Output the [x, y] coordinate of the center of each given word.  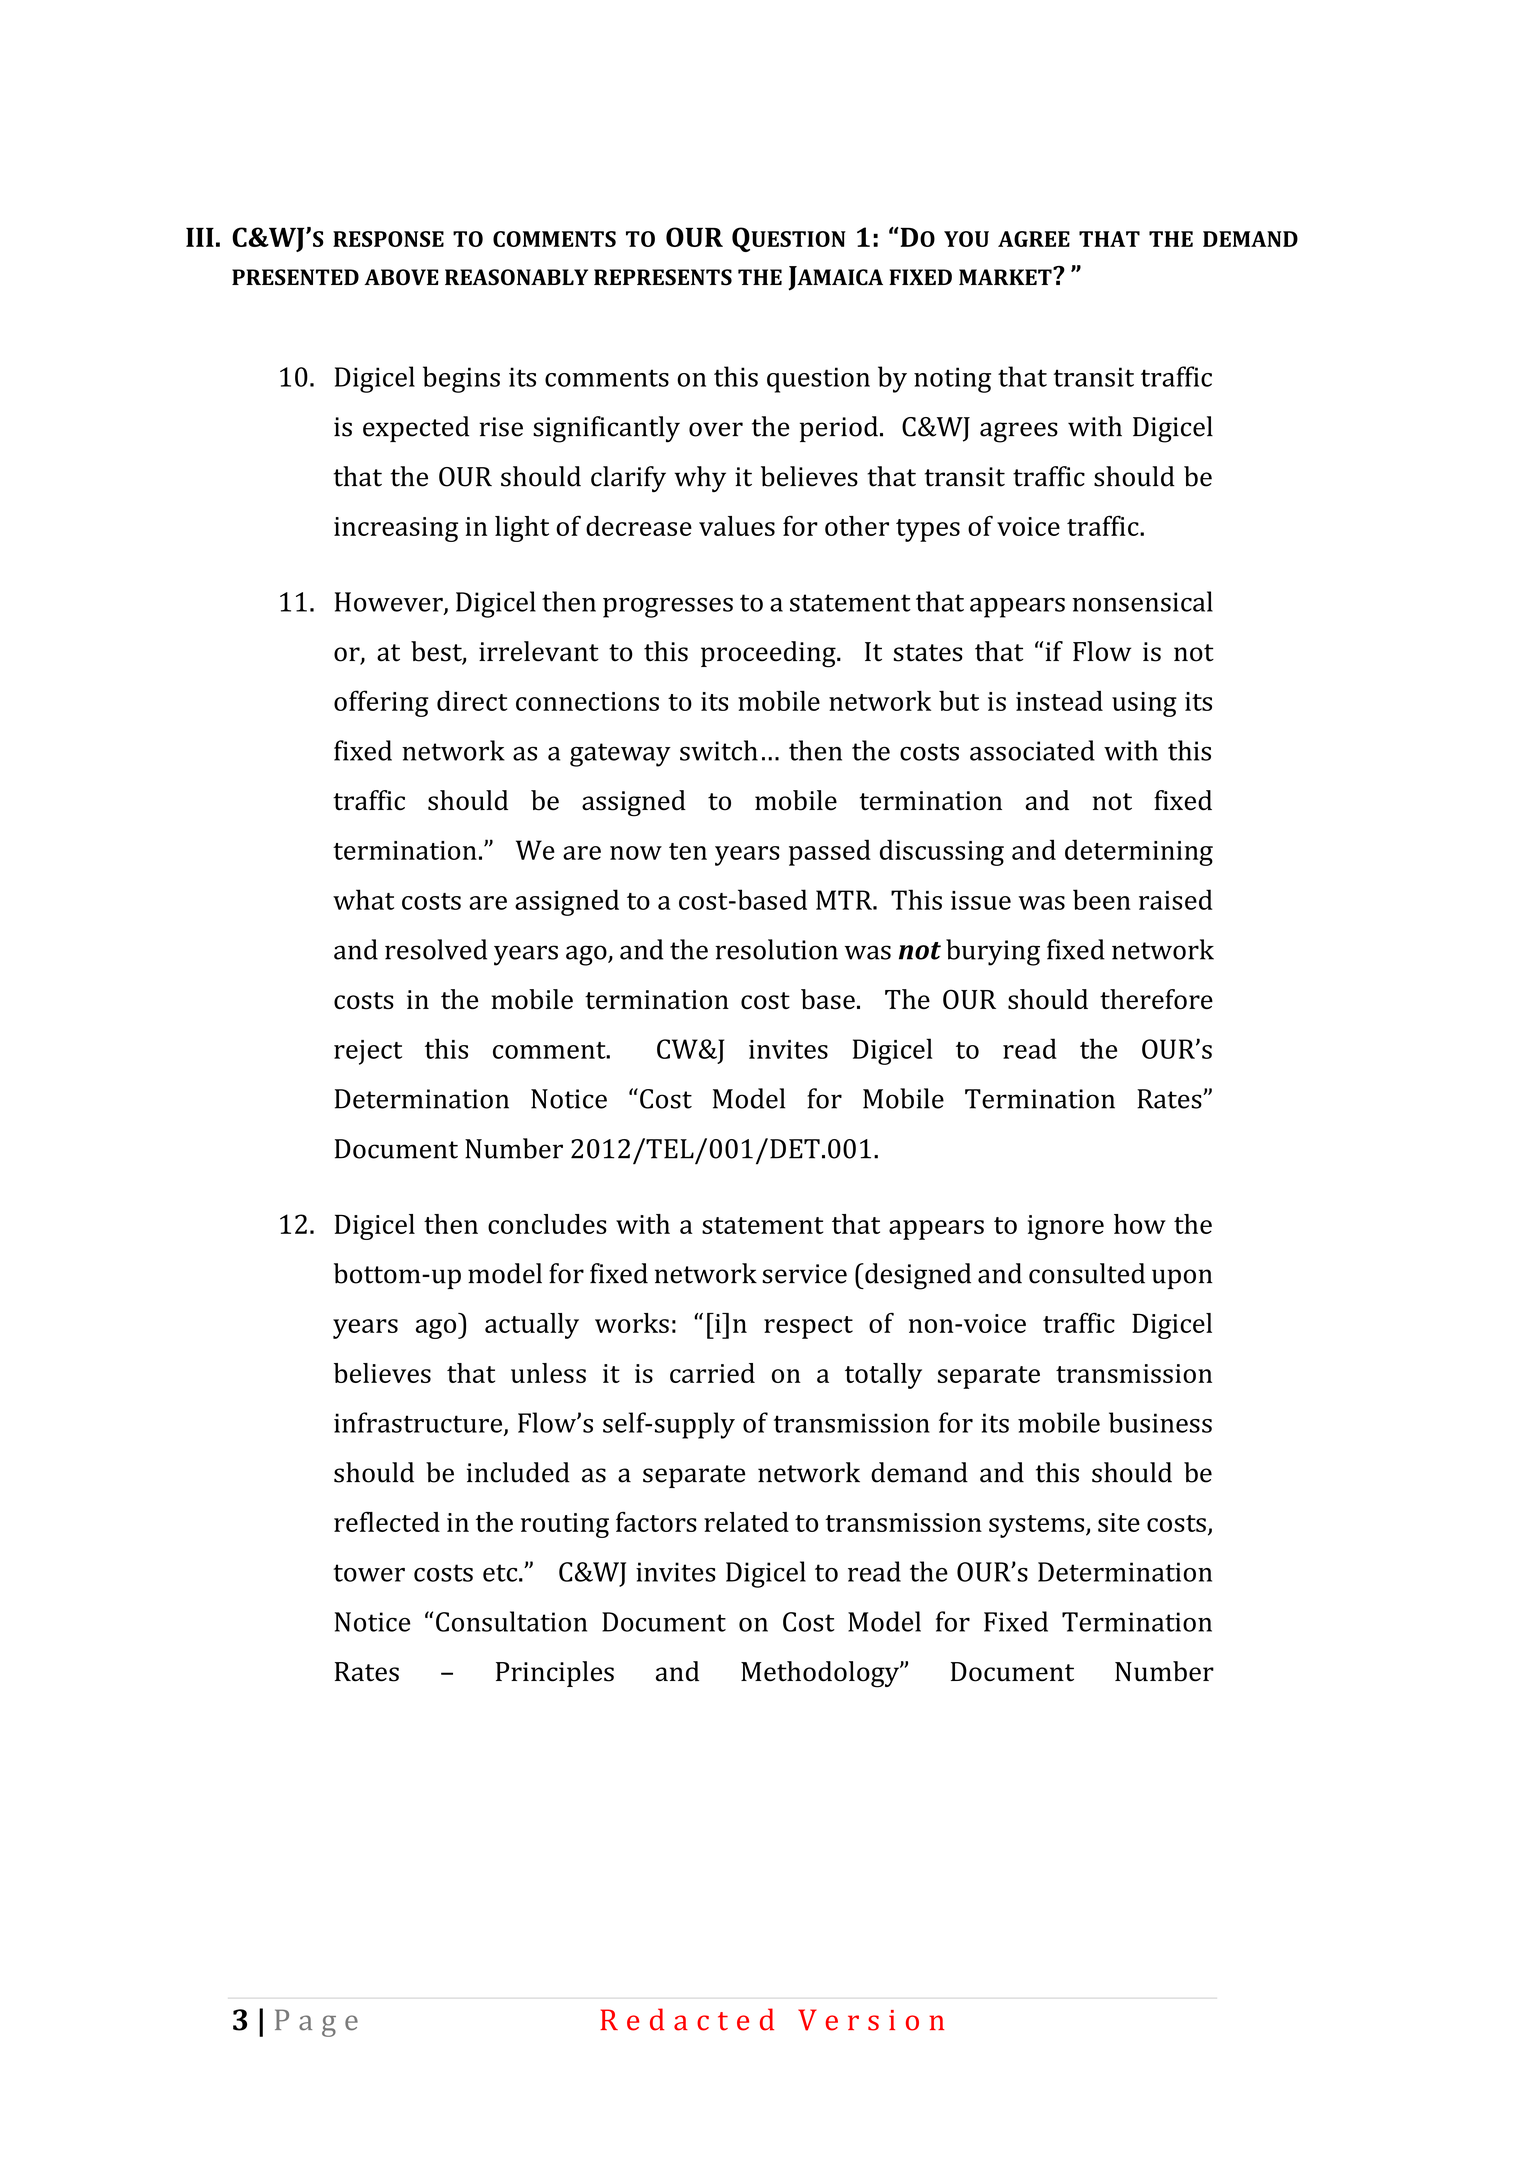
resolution [776, 949]
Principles [555, 1674]
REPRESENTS [663, 277]
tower [369, 1573]
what [363, 899]
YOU [966, 239]
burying [993, 952]
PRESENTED [295, 277]
